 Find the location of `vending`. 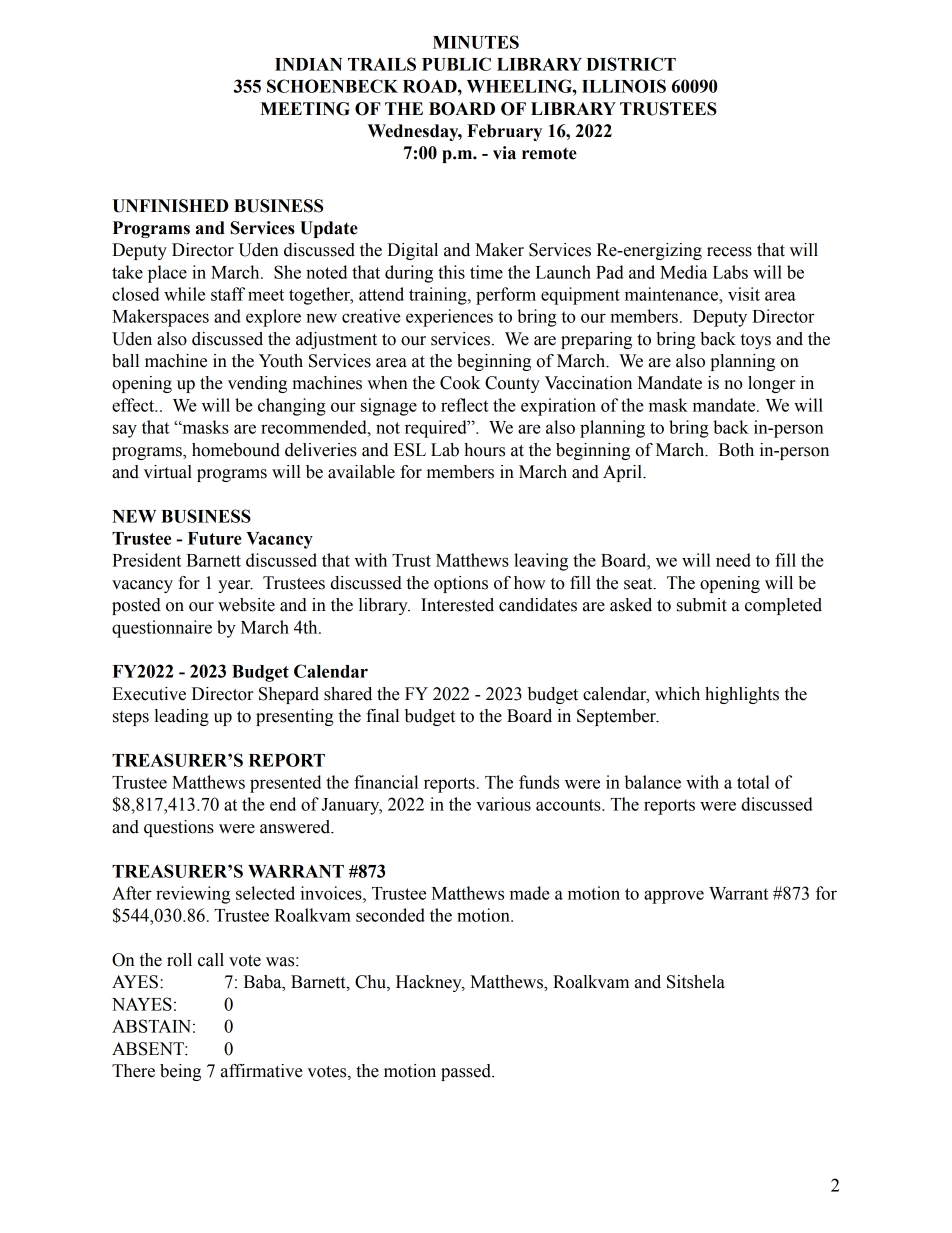

vending is located at coordinates (257, 384).
